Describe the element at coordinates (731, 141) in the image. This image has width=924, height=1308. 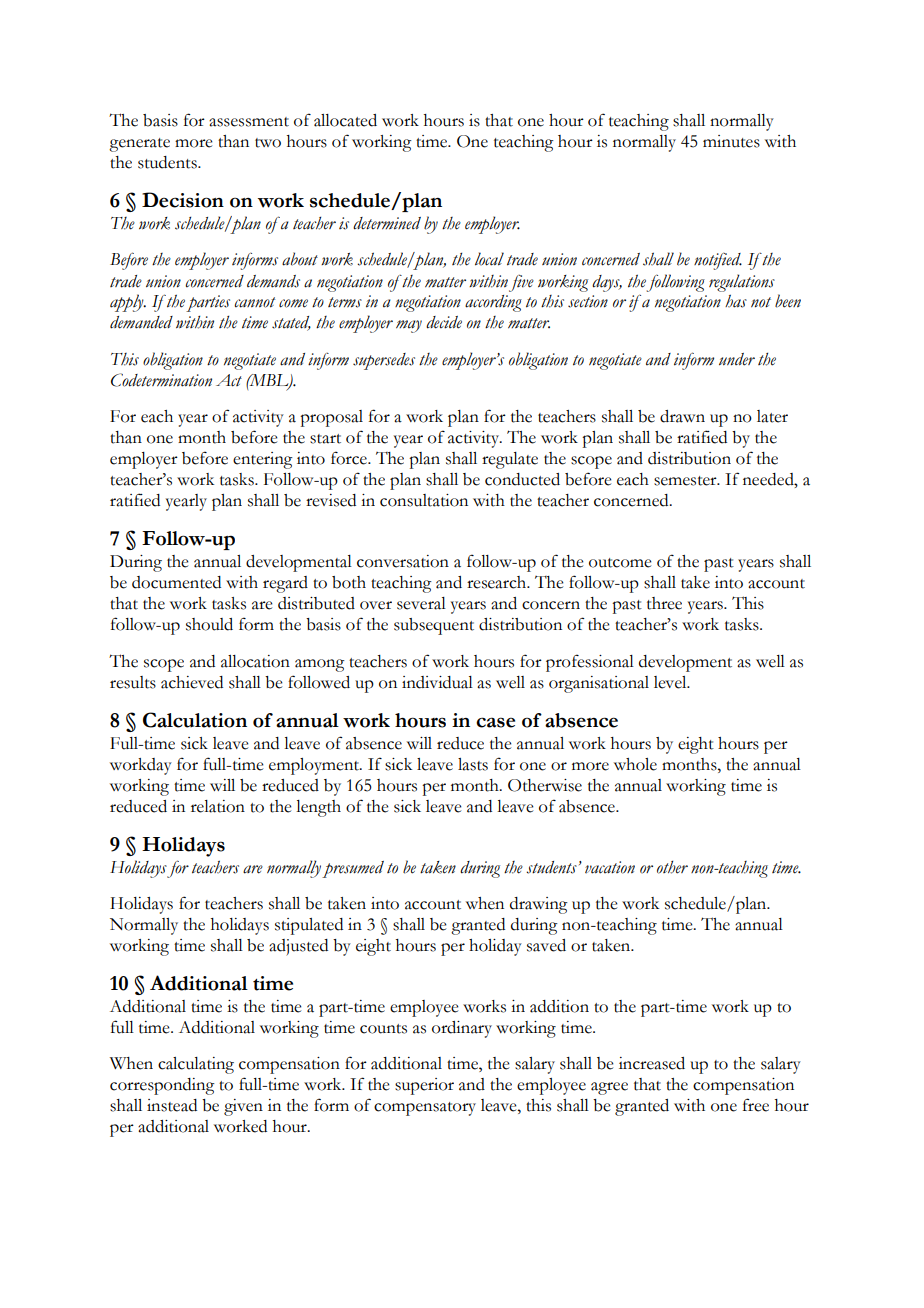
I see `minutes` at that location.
